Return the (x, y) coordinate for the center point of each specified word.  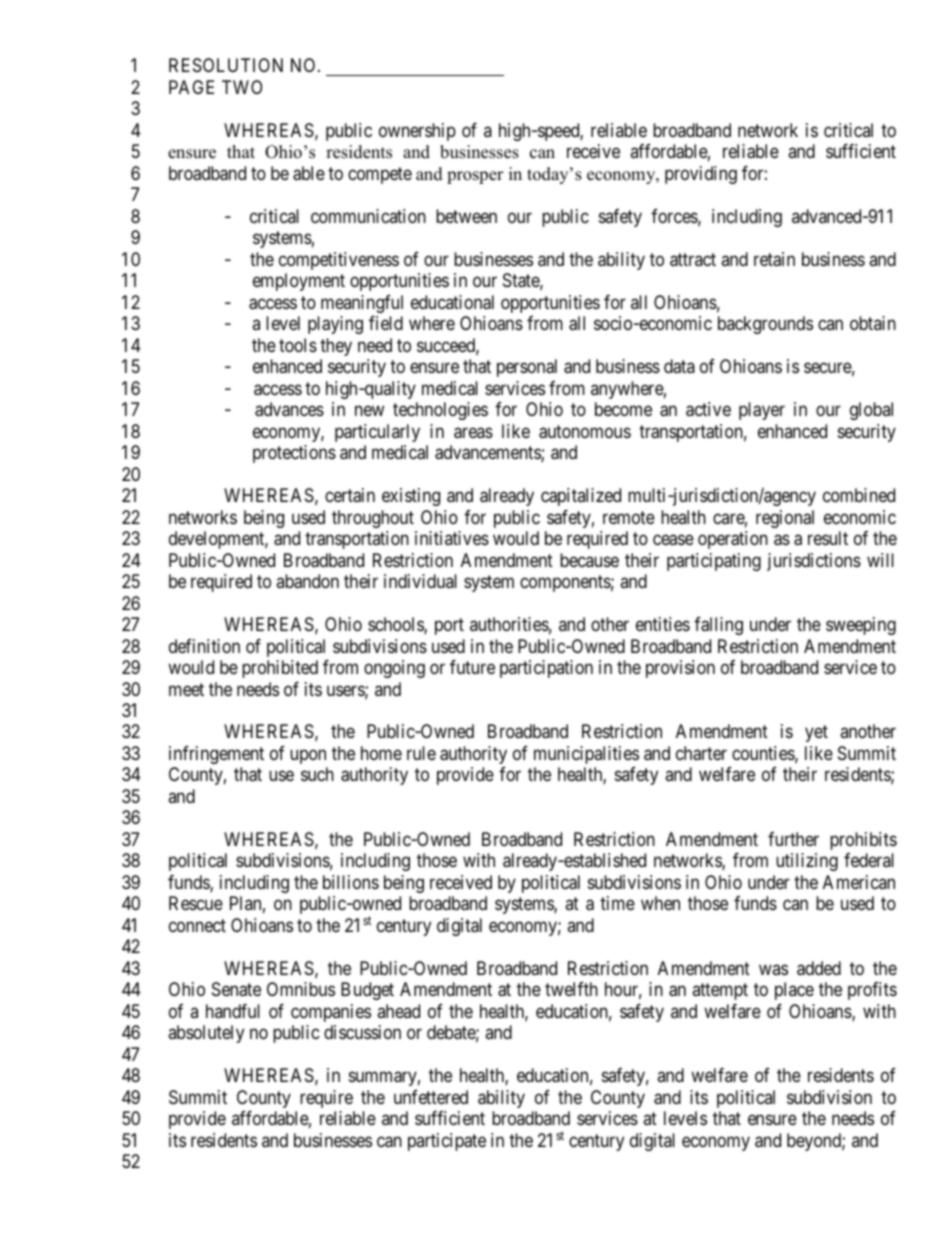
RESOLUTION (226, 65)
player (762, 411)
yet (816, 734)
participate (447, 1142)
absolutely (206, 1034)
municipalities (586, 755)
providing (701, 175)
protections (294, 454)
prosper (475, 177)
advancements (488, 453)
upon (308, 756)
